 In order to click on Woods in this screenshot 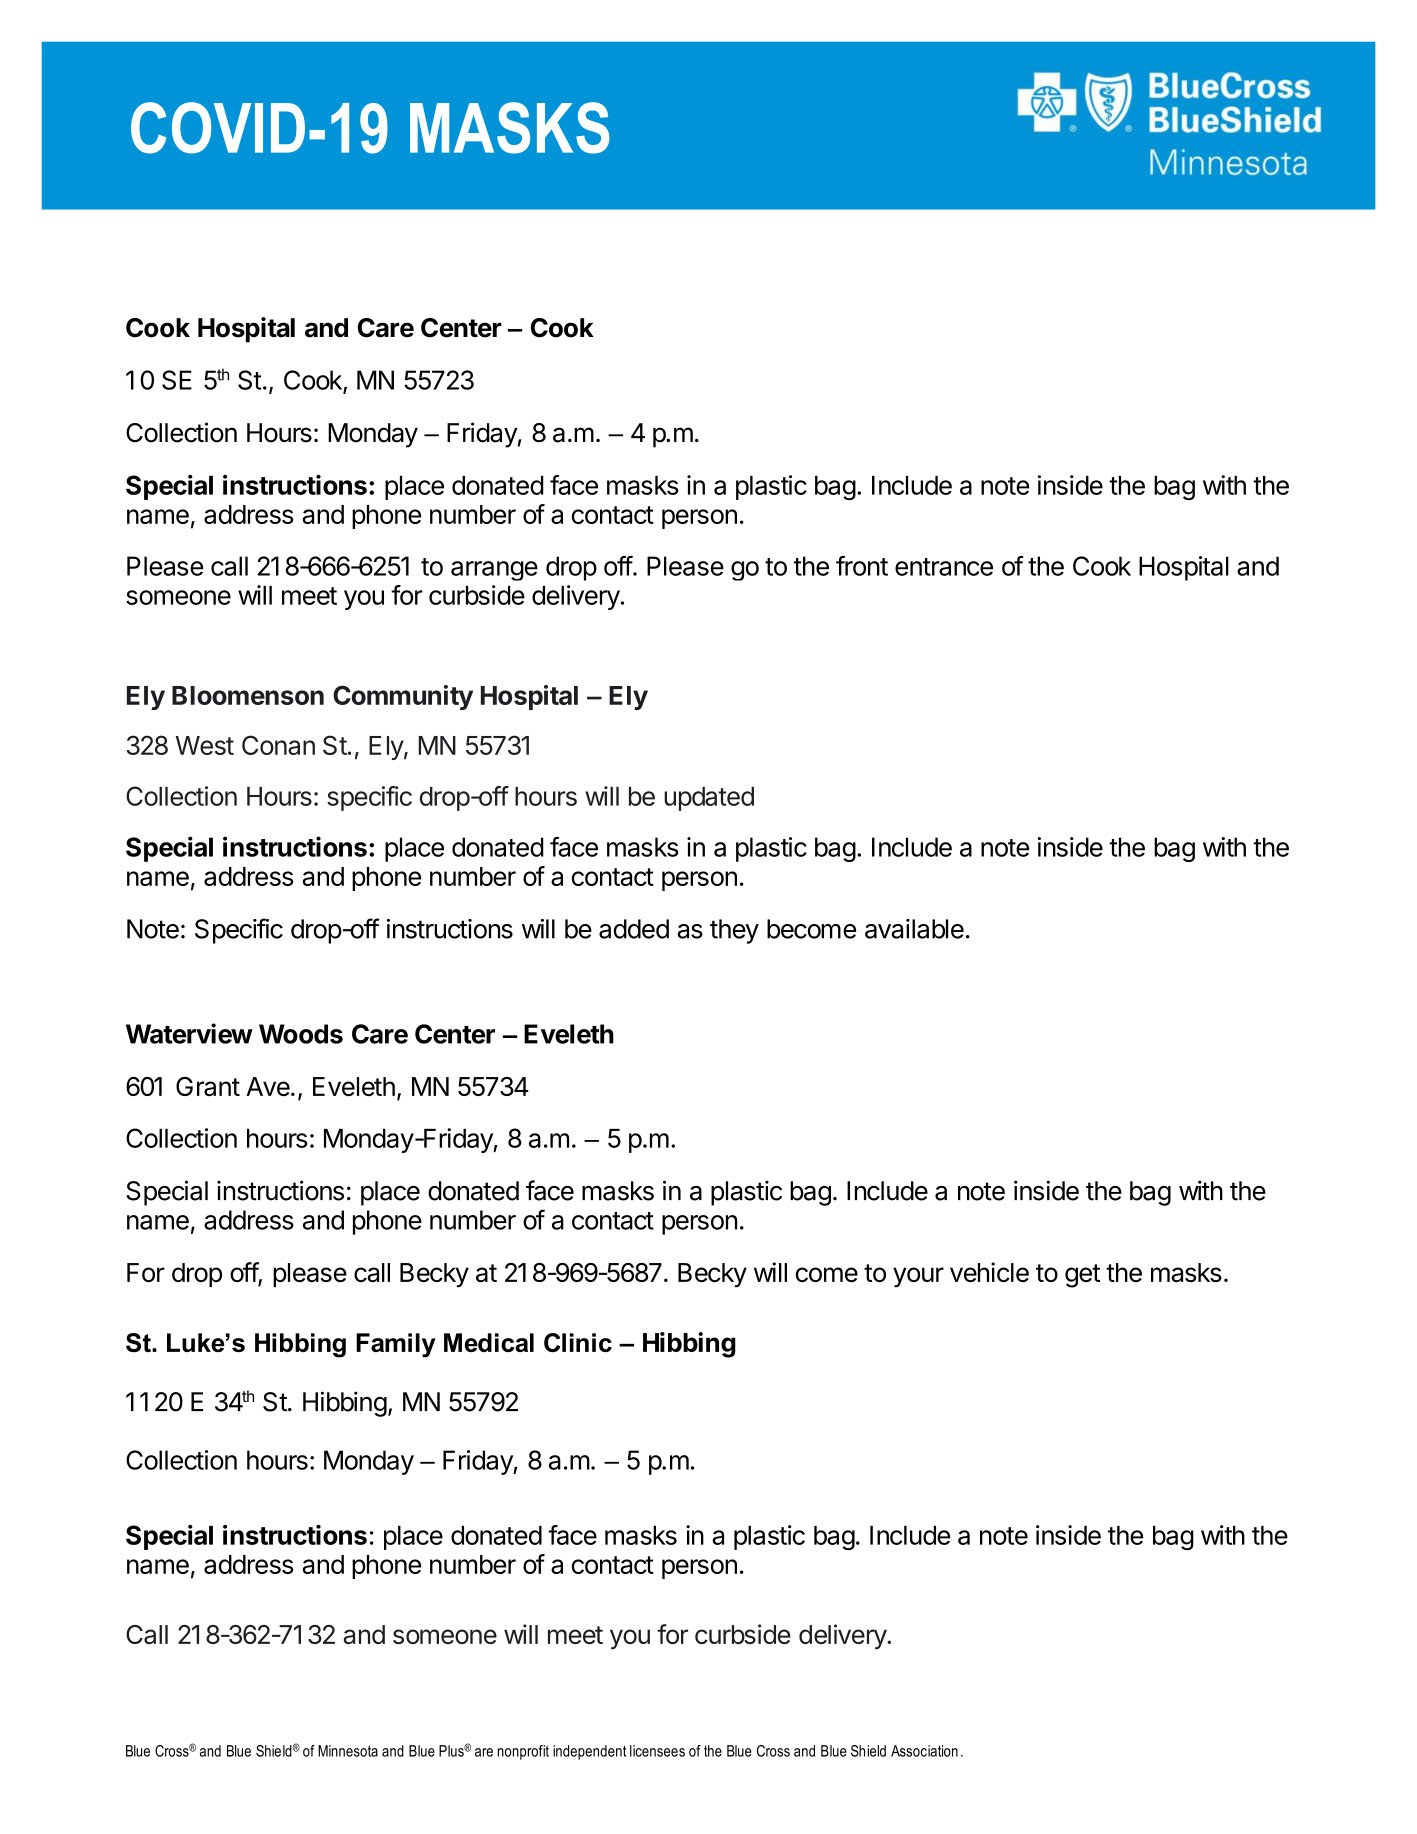, I will do `click(301, 1034)`.
